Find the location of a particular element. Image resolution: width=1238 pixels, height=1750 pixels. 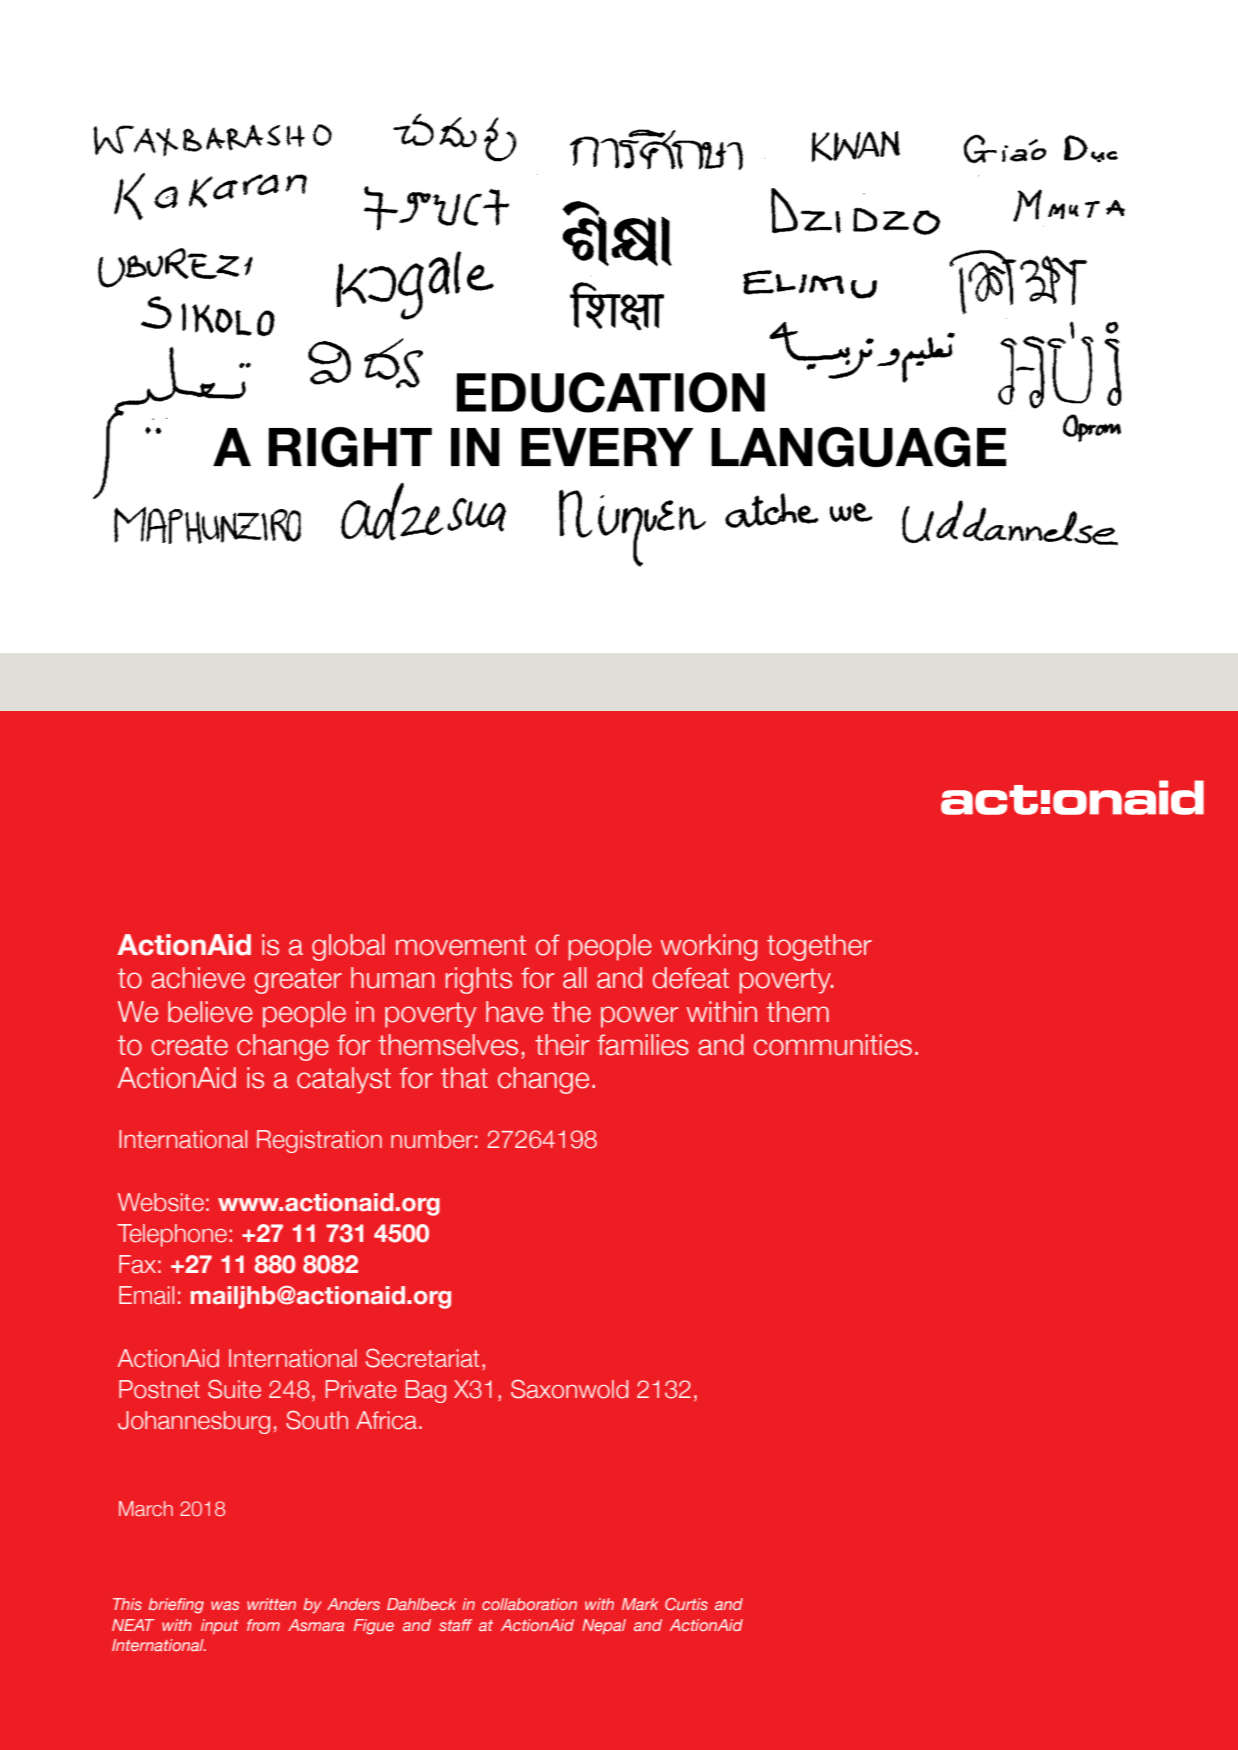

Bag is located at coordinates (426, 1391).
